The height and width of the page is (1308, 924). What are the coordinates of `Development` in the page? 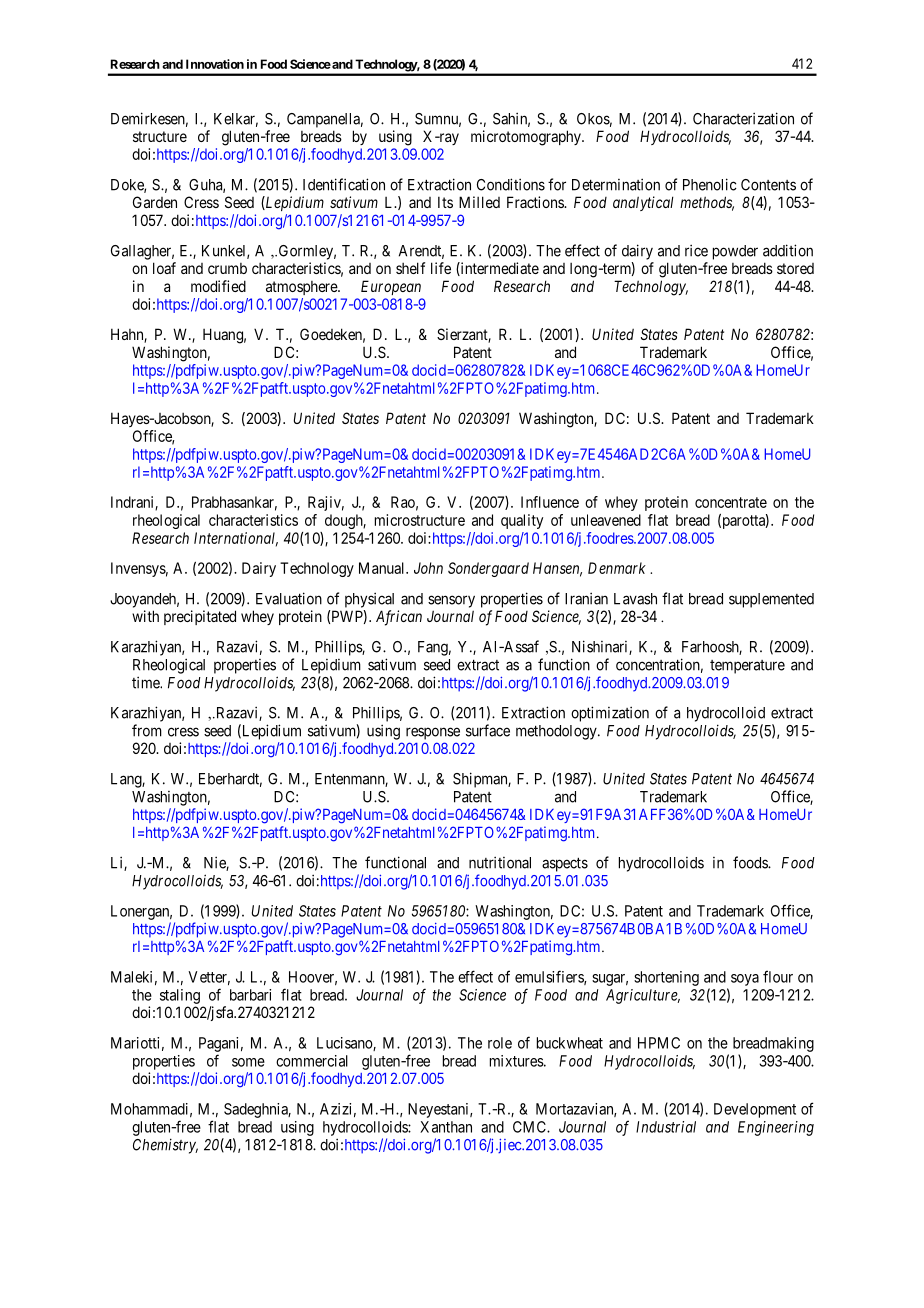 It's located at (755, 1110).
